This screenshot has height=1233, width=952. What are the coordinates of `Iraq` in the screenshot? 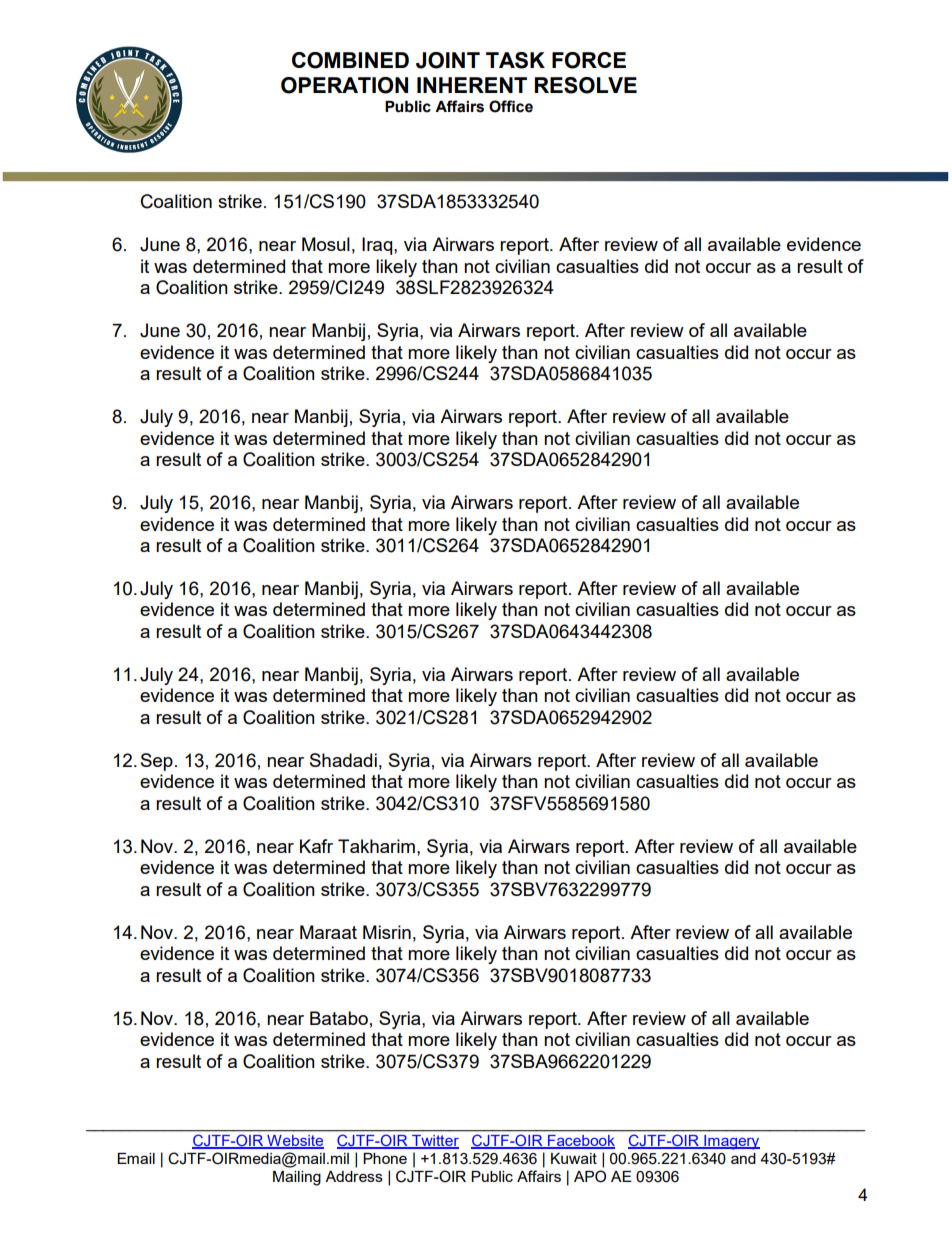 It's located at (378, 246).
